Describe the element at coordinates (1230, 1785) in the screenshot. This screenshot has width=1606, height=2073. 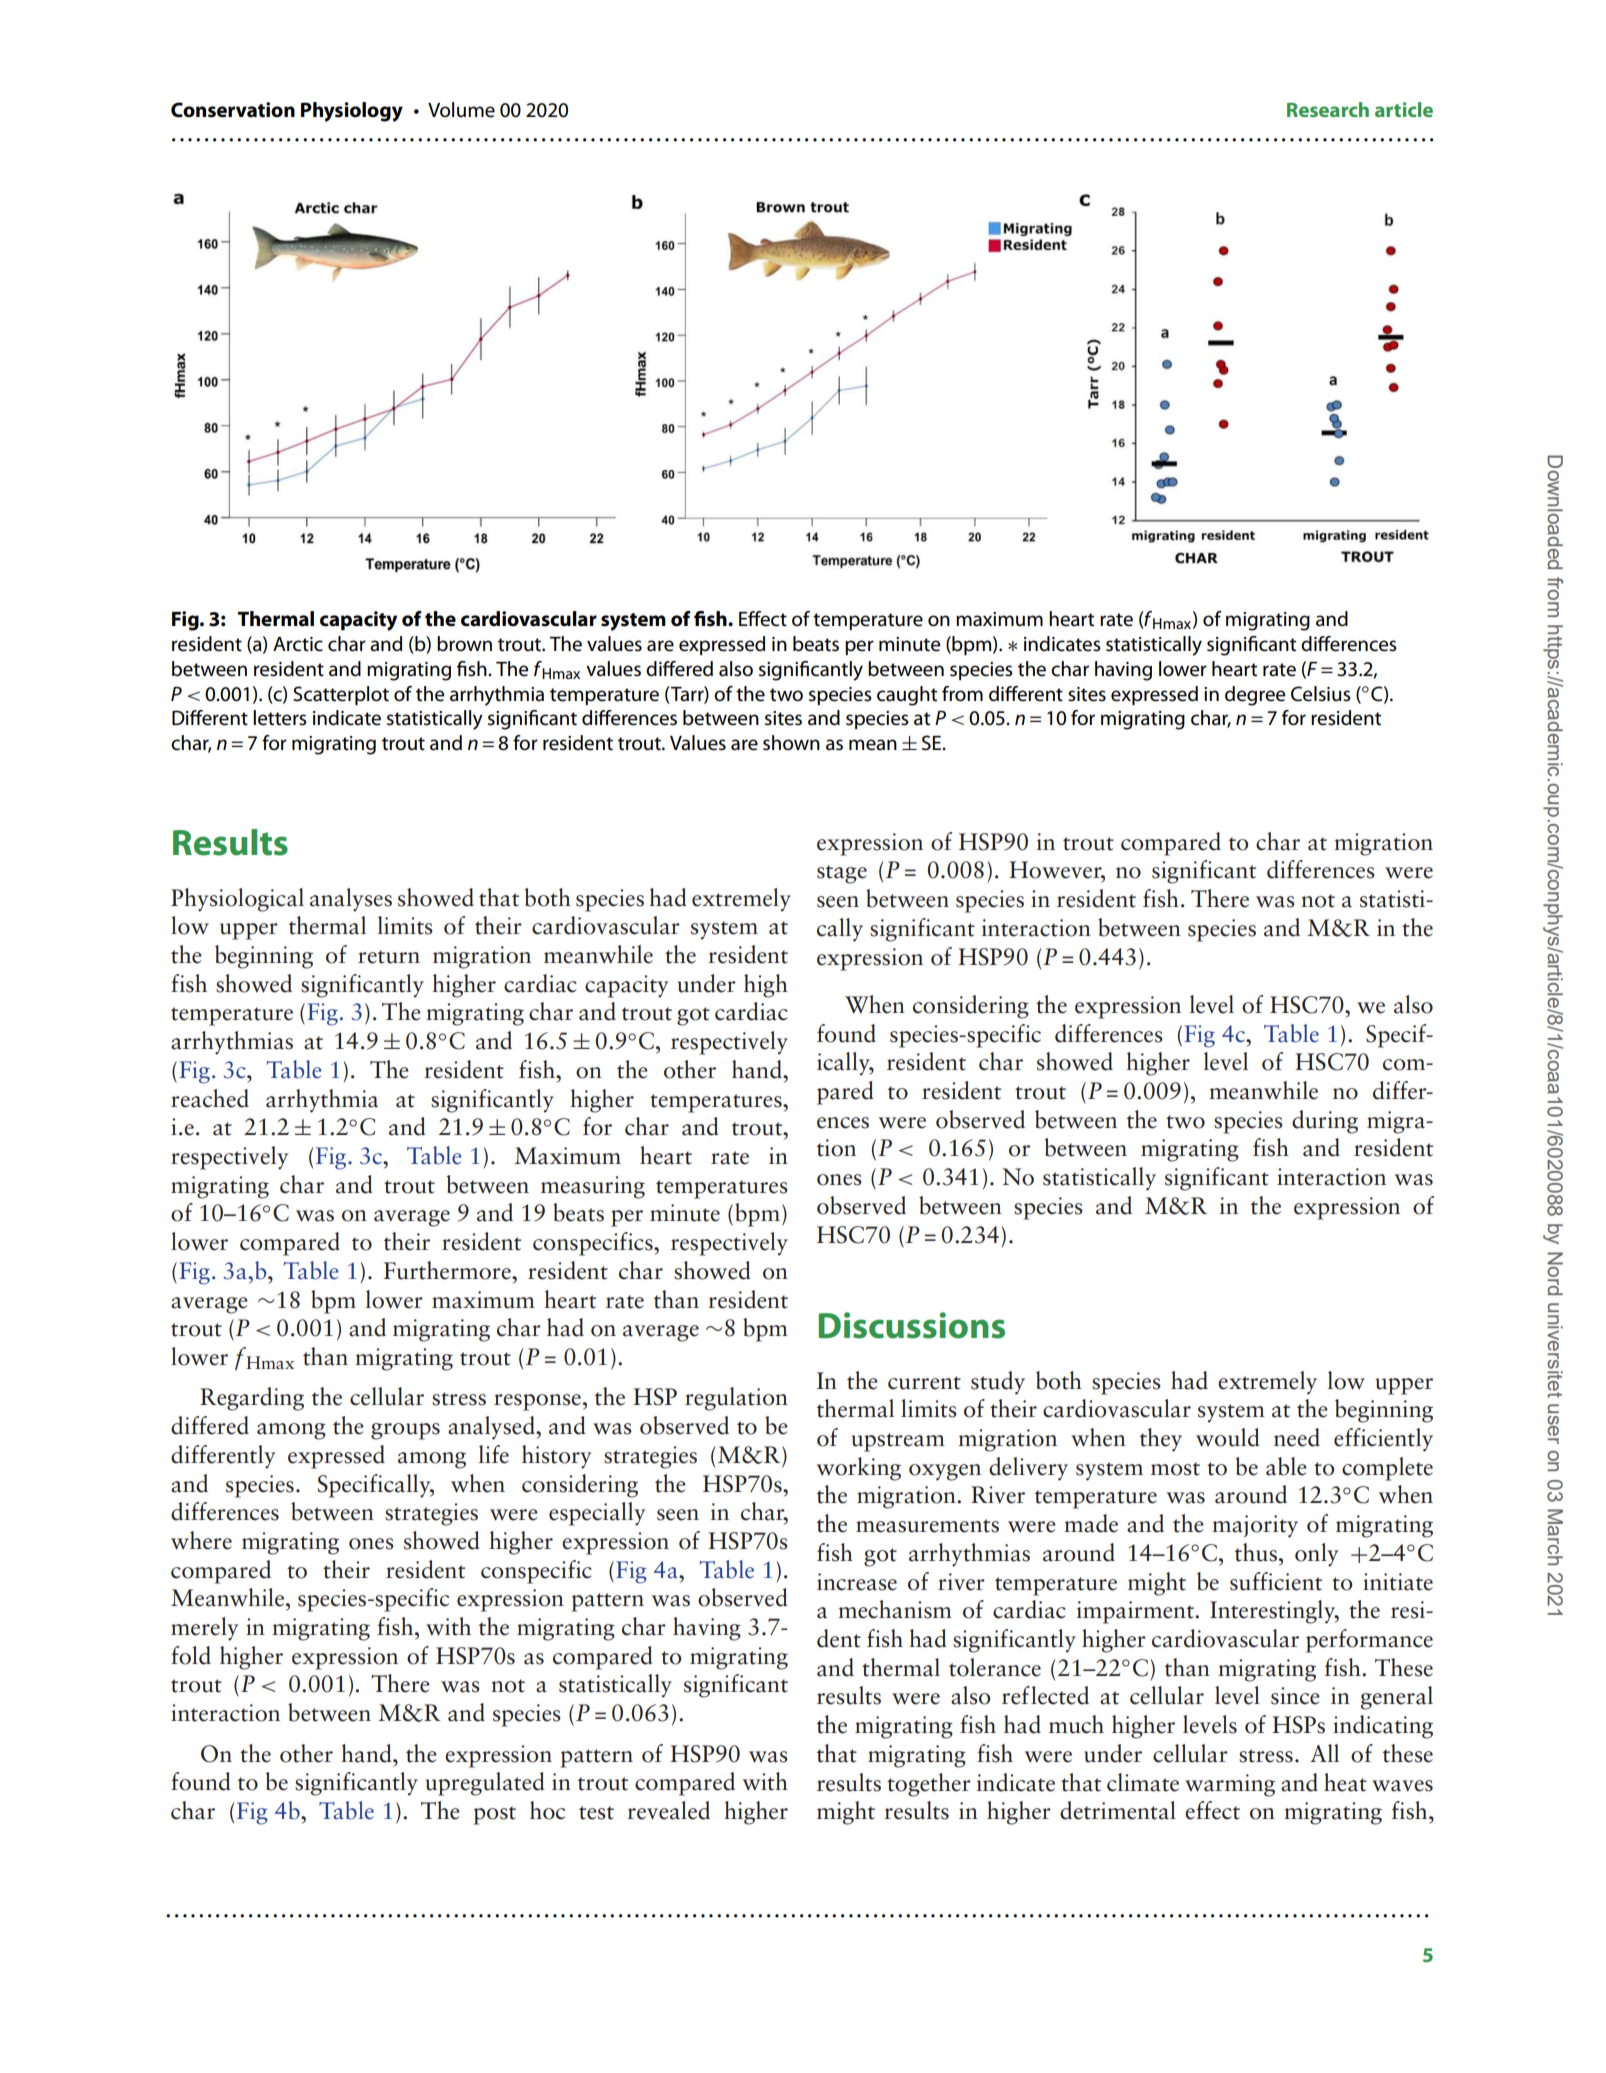
I see `warming` at that location.
